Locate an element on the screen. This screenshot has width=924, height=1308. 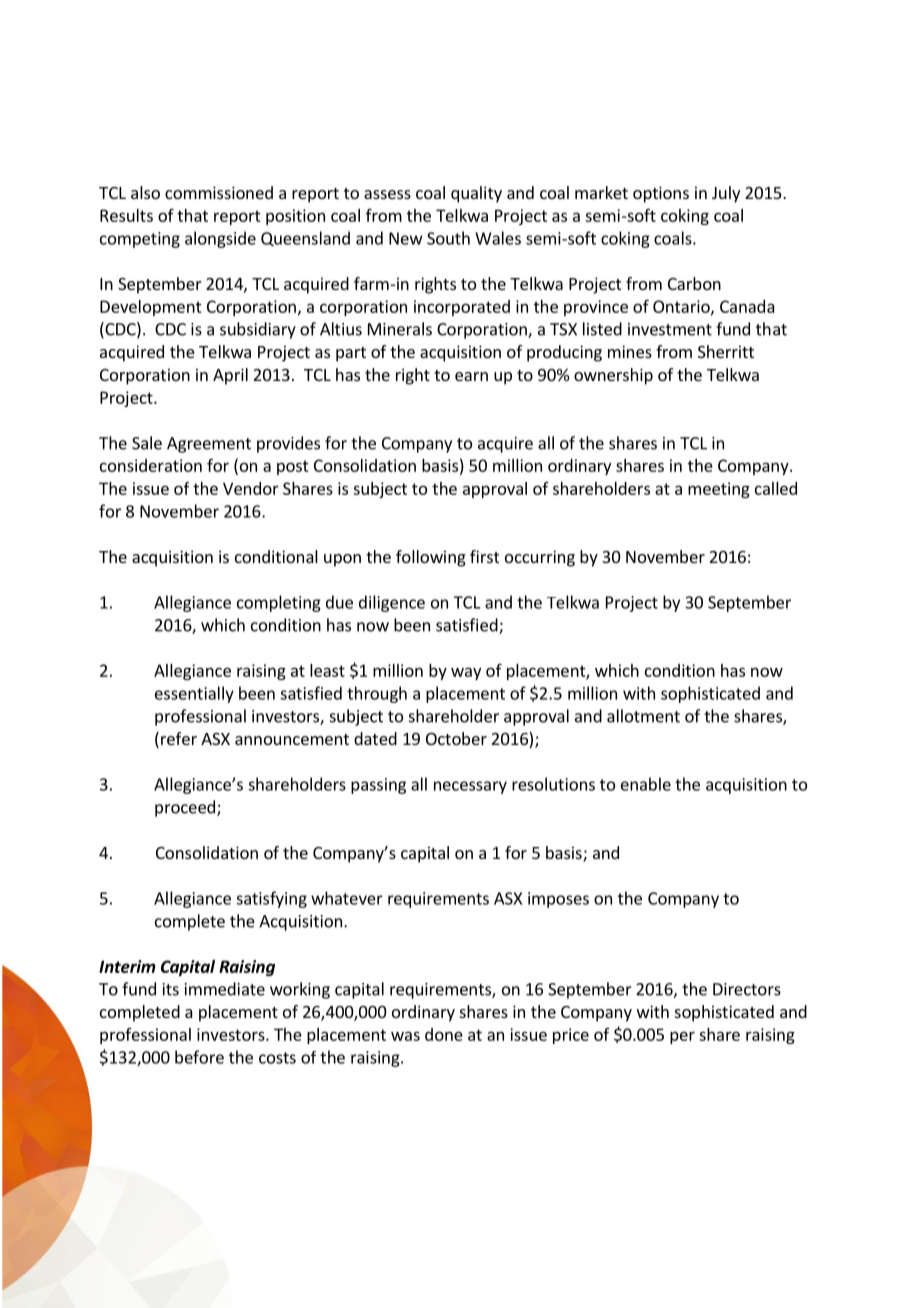
South is located at coordinates (448, 238).
